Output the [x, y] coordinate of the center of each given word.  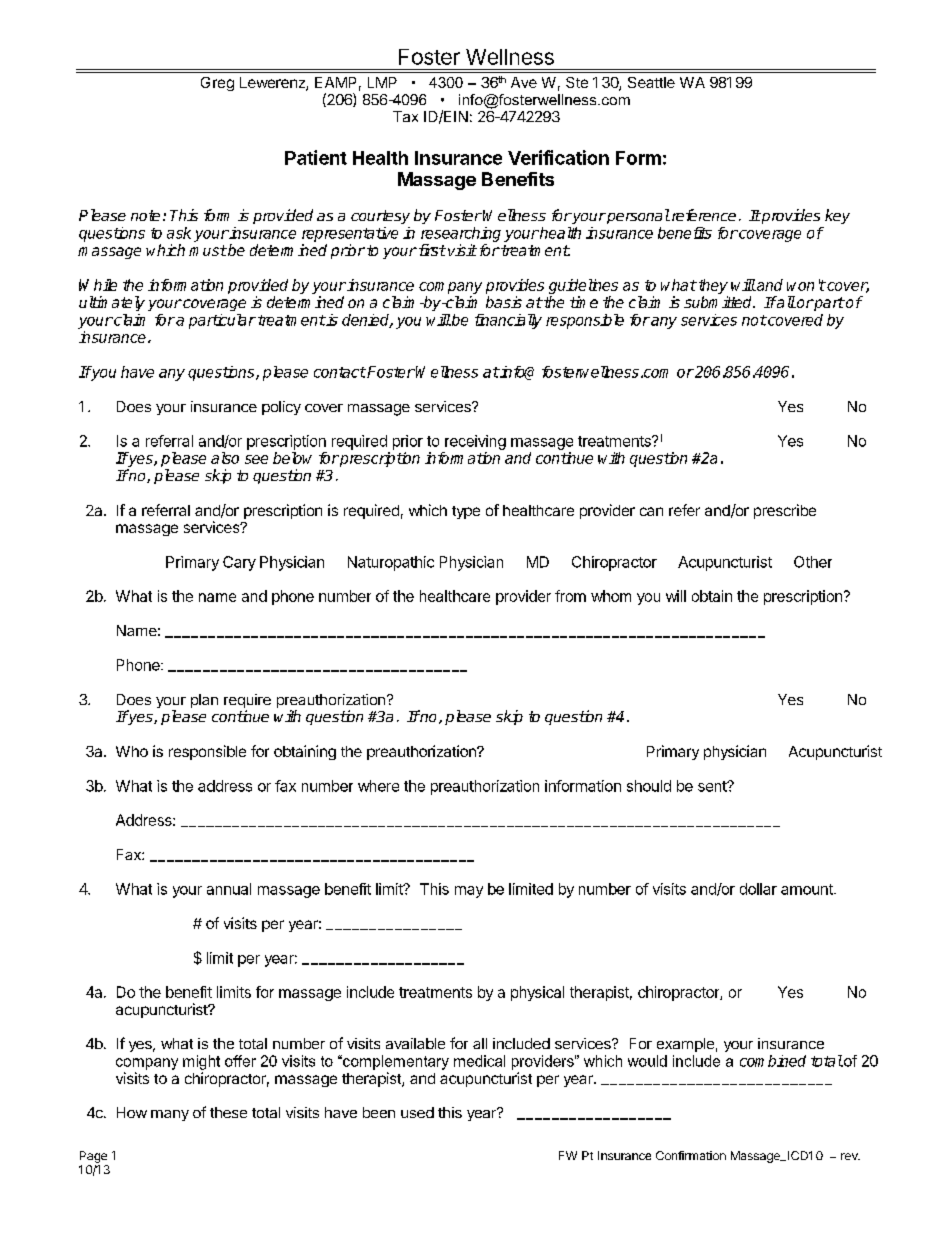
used [417, 1112]
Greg [217, 84]
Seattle [651, 82]
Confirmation [691, 1155]
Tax [405, 116]
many [170, 1115]
